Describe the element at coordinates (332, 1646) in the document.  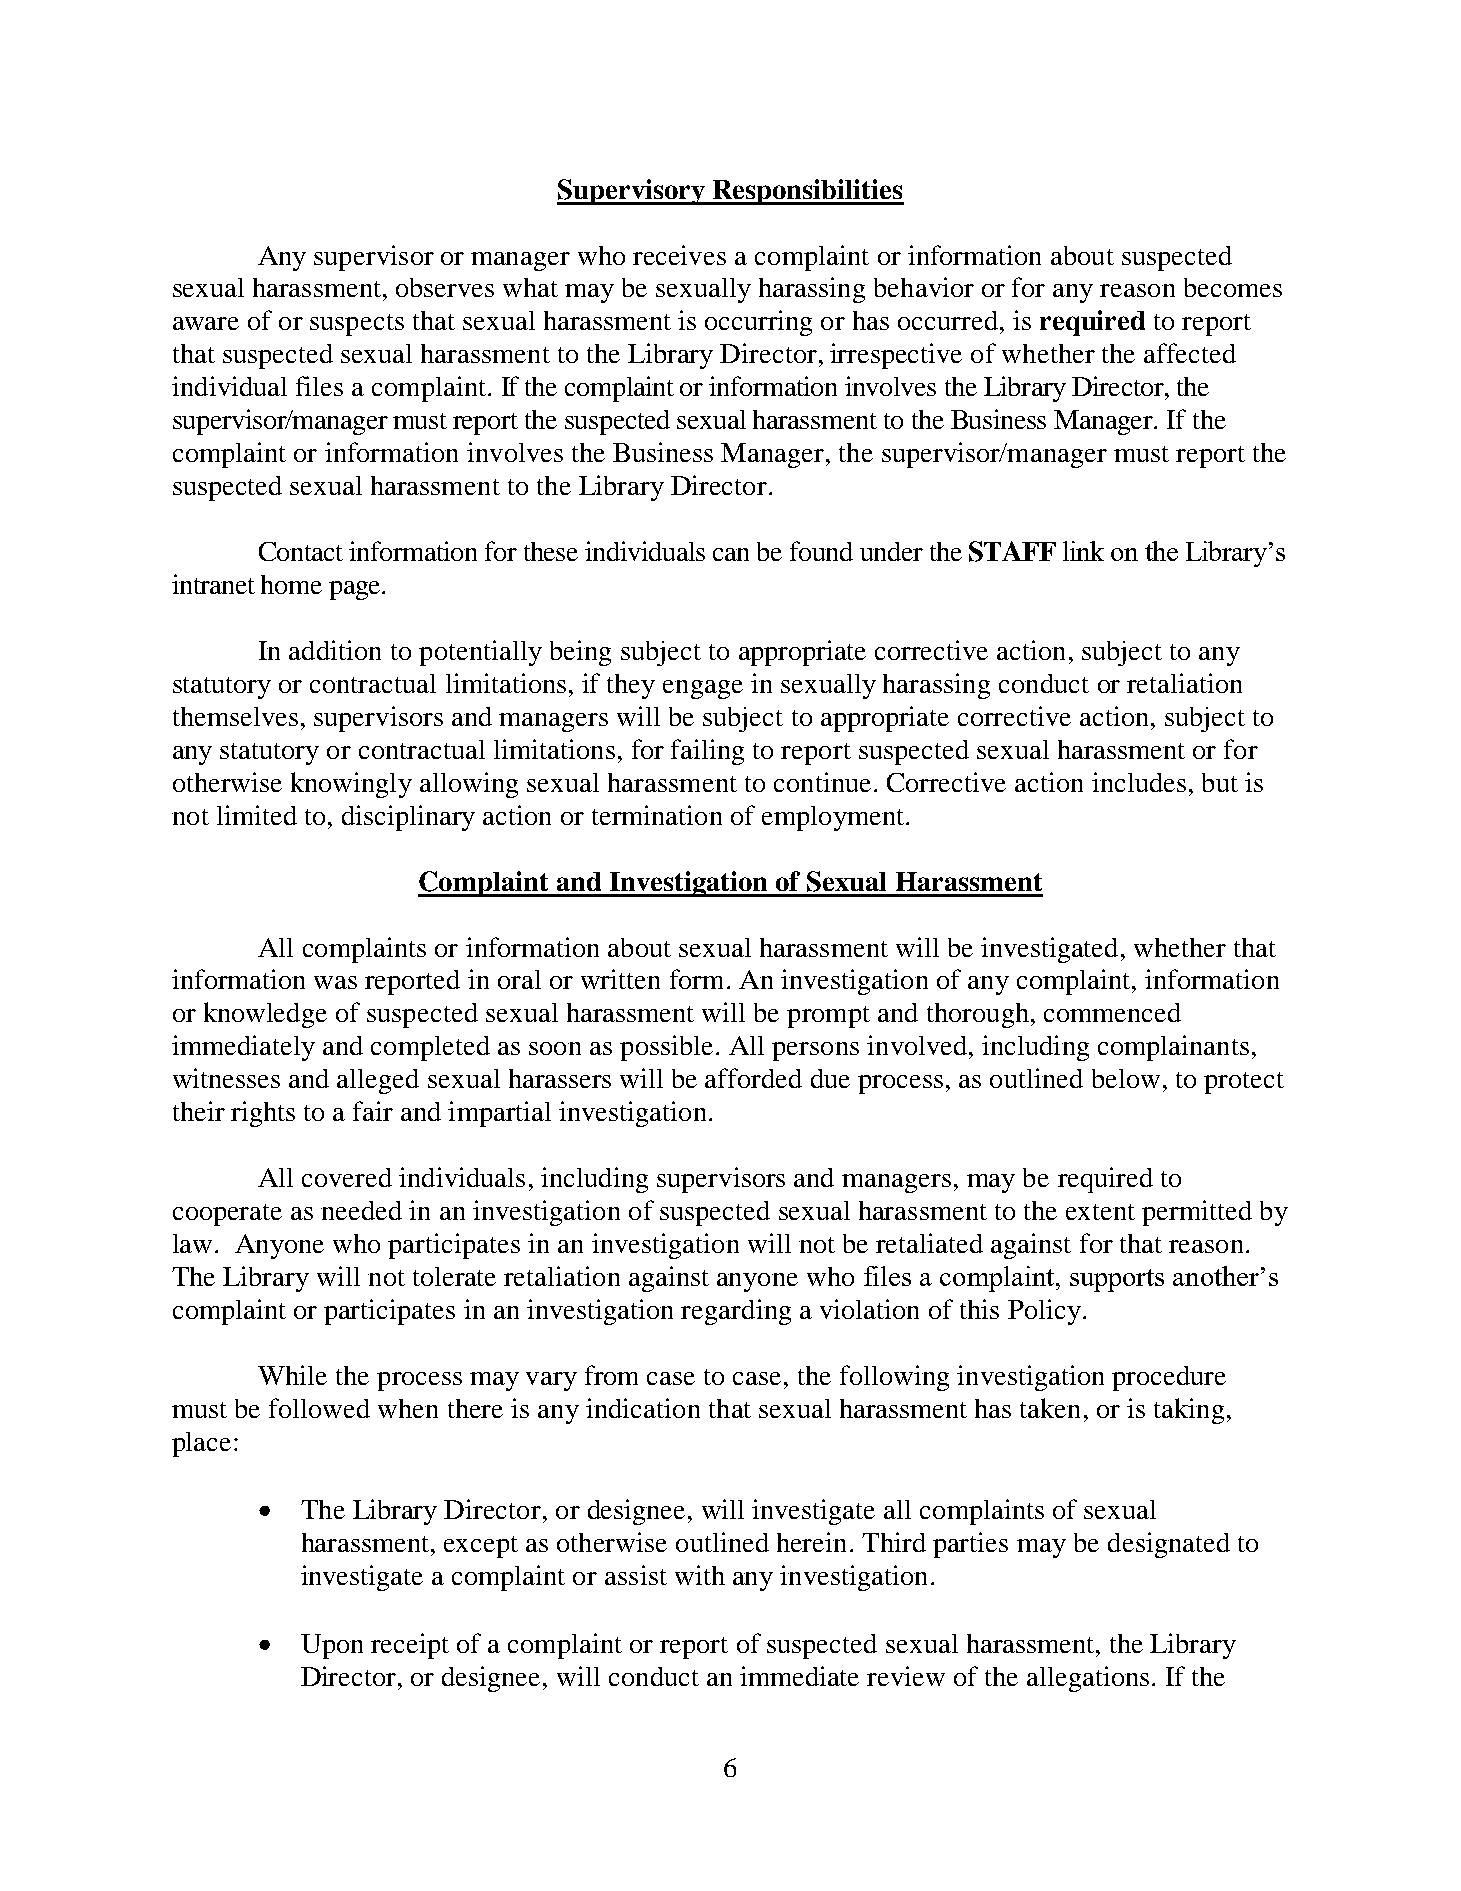
I see `Upon` at that location.
